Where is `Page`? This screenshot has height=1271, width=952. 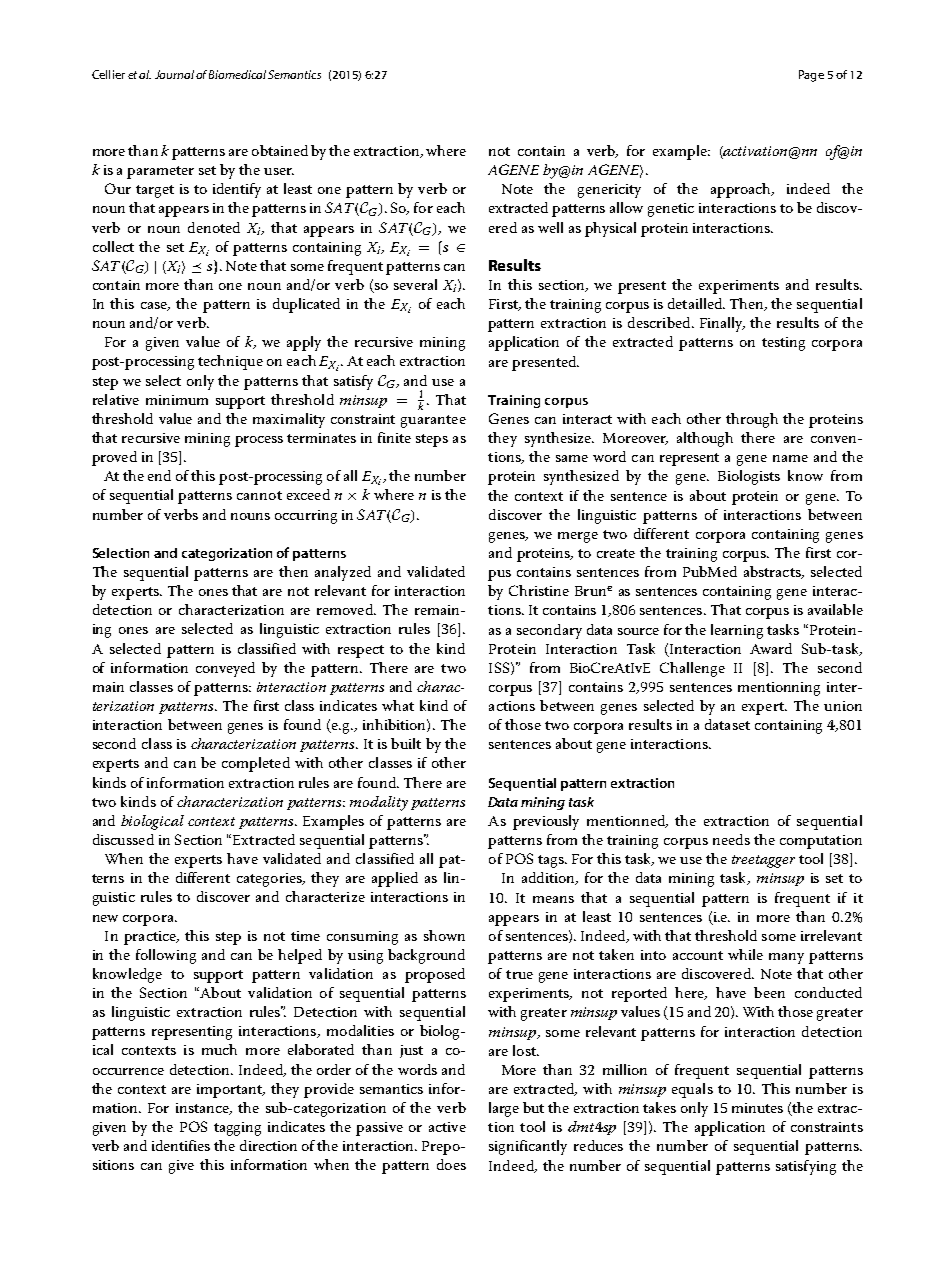
Page is located at coordinates (811, 76).
